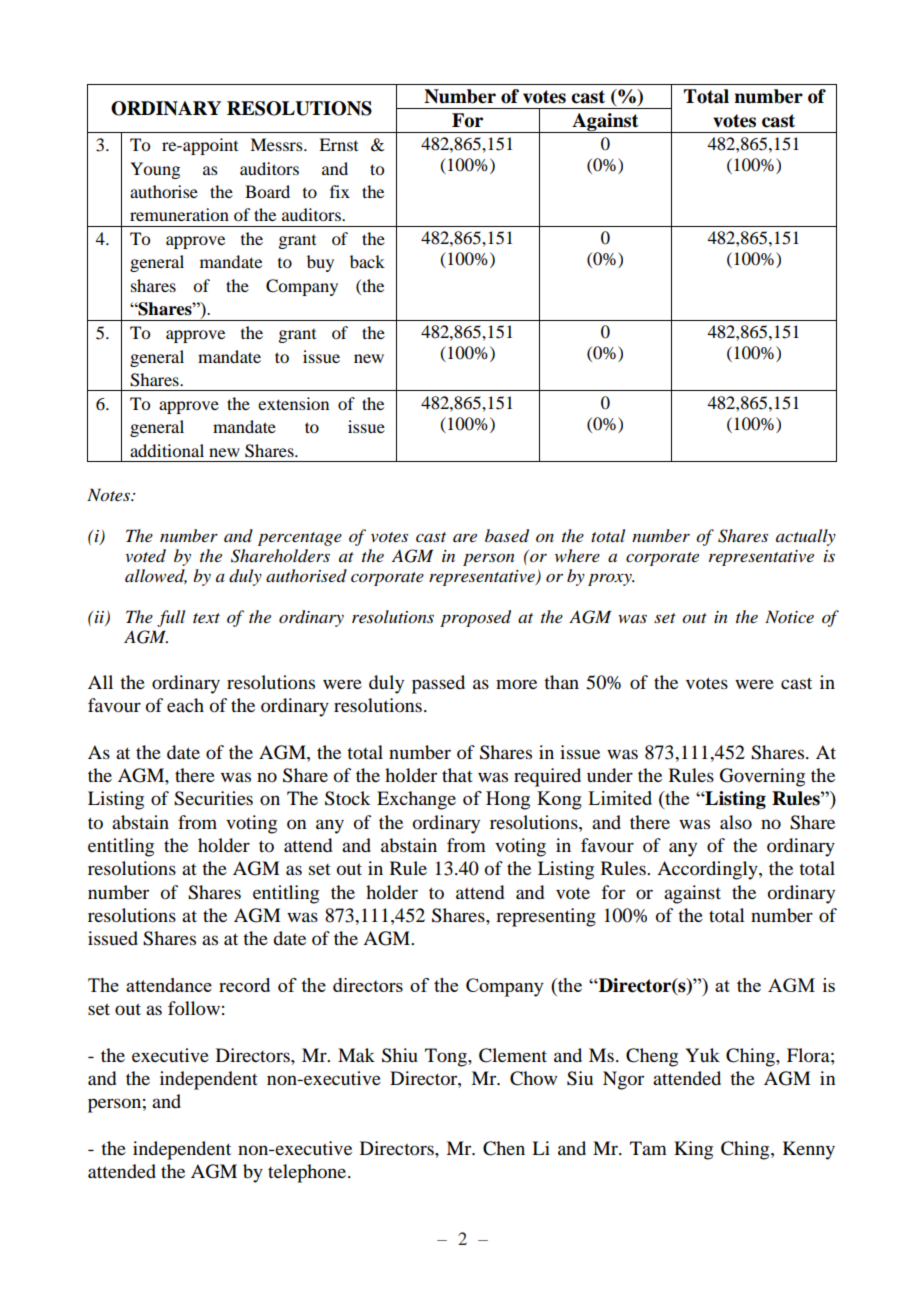 The image size is (924, 1308). I want to click on Notice, so click(789, 616).
